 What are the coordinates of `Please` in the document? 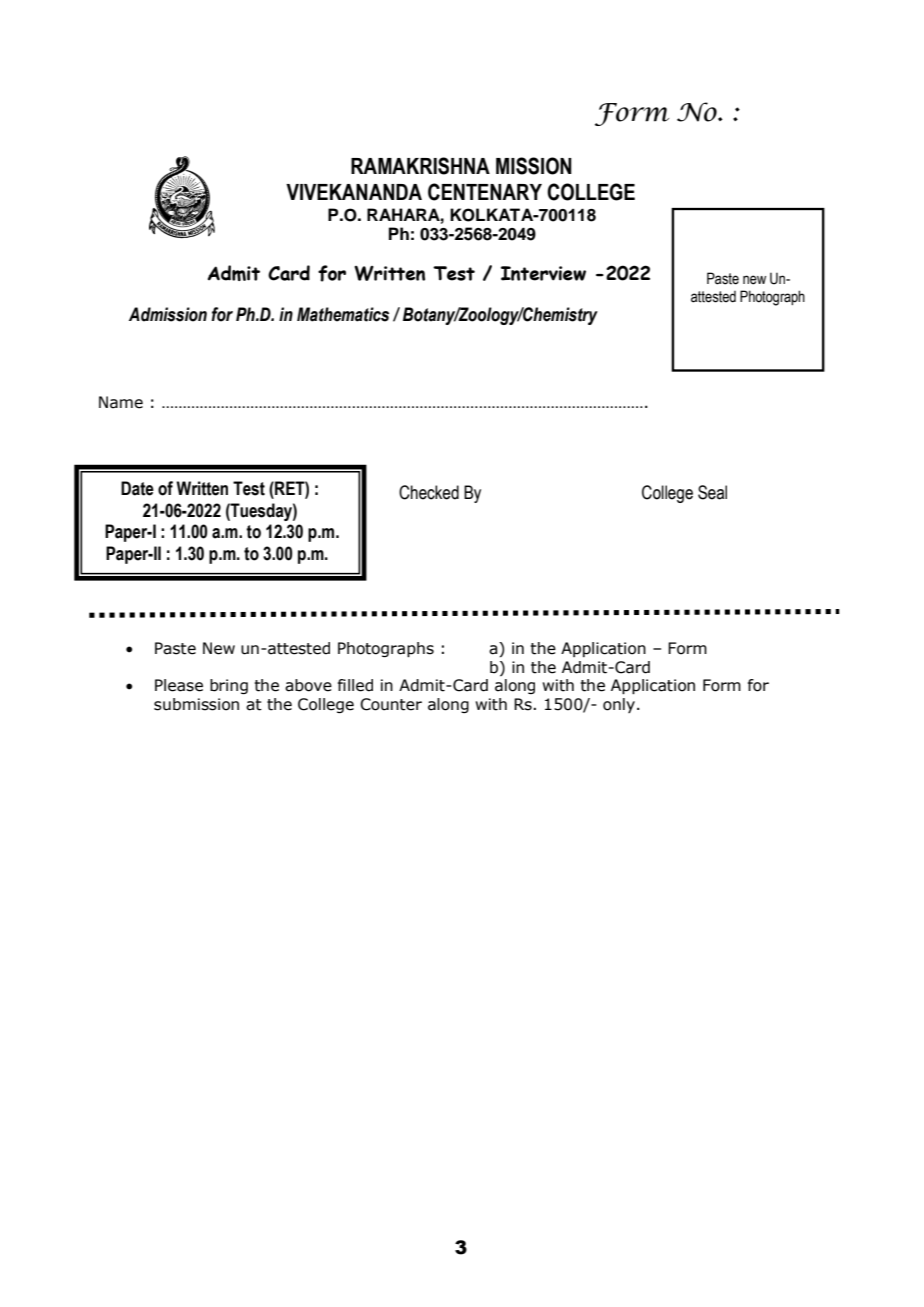 It's located at (179, 685).
